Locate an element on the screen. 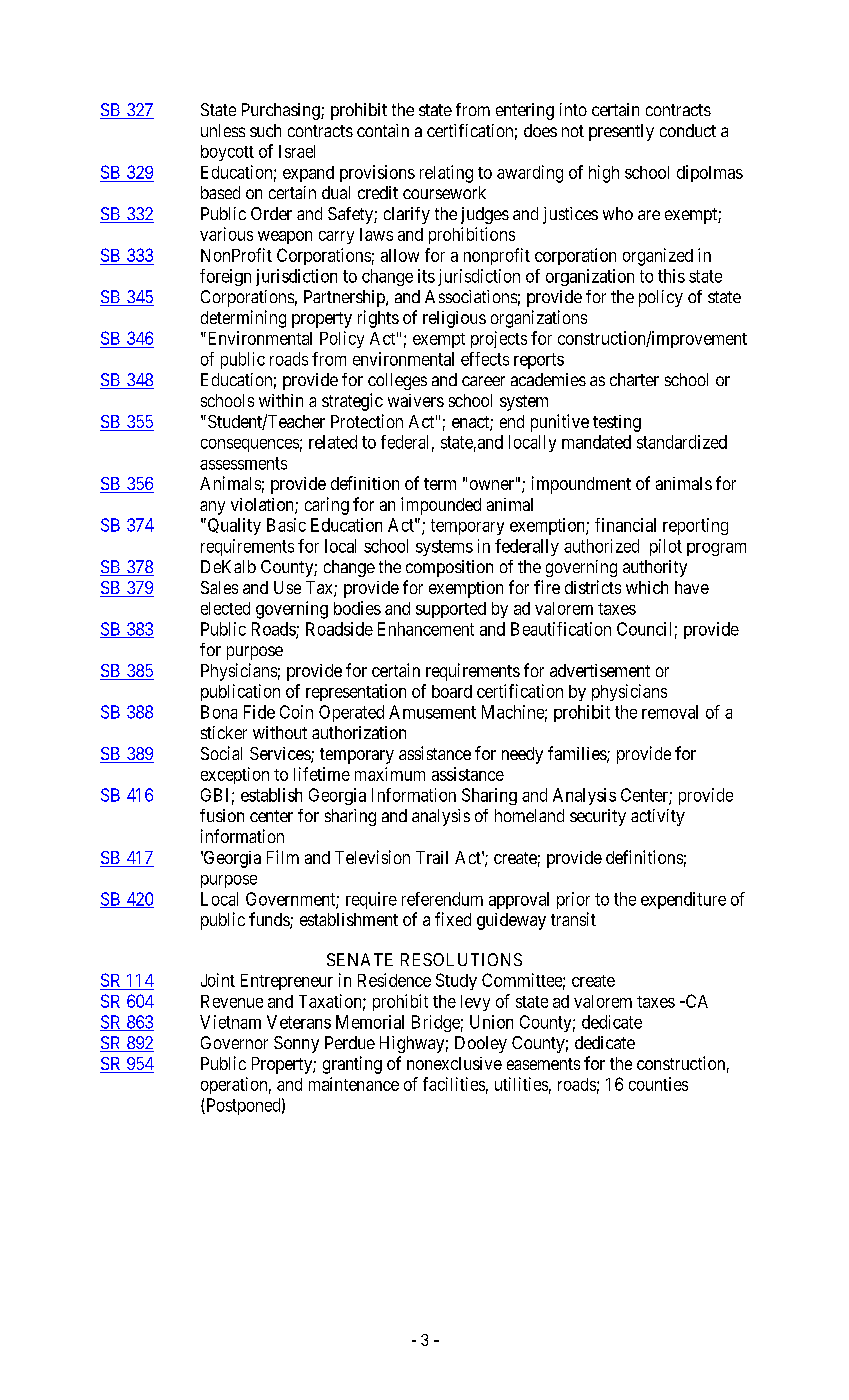 The height and width of the screenshot is (1400, 849). conduct is located at coordinates (688, 130).
